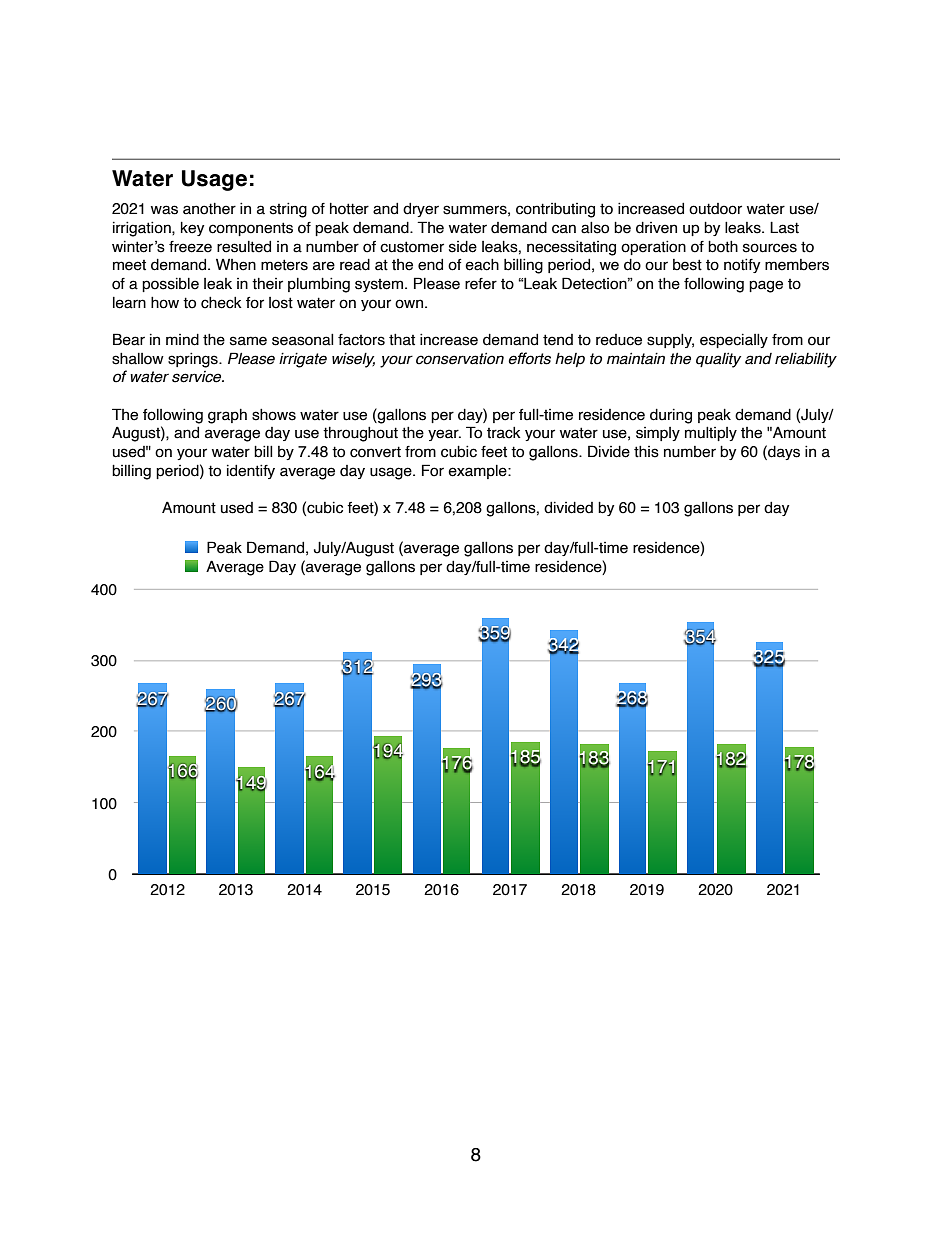  I want to click on especially, so click(734, 341).
